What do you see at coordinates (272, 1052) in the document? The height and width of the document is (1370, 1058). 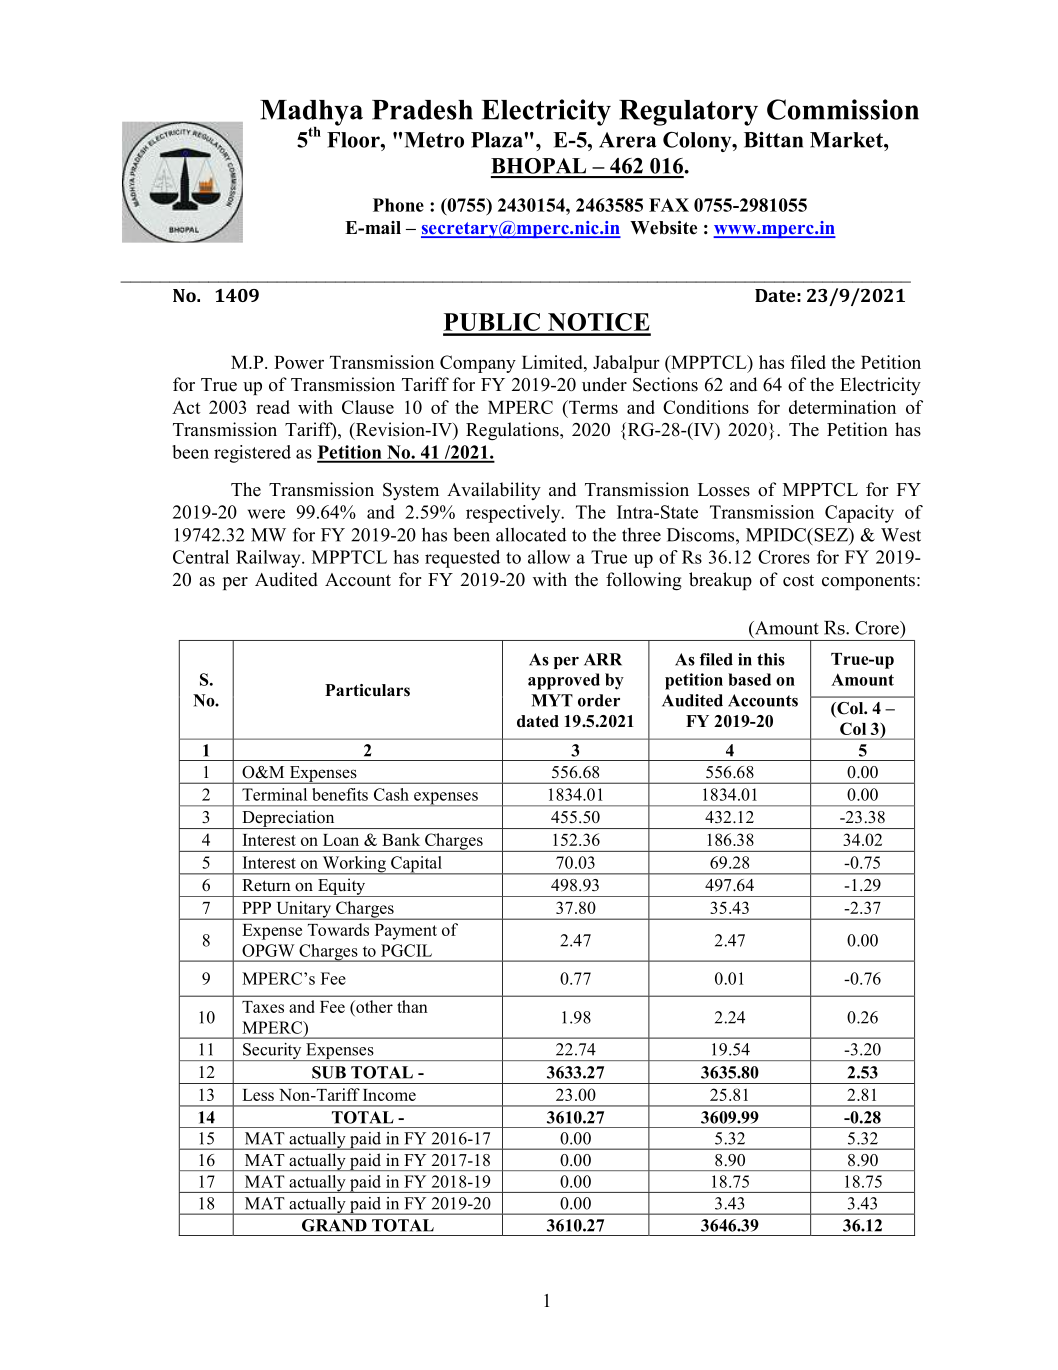 I see `Security` at bounding box center [272, 1052].
